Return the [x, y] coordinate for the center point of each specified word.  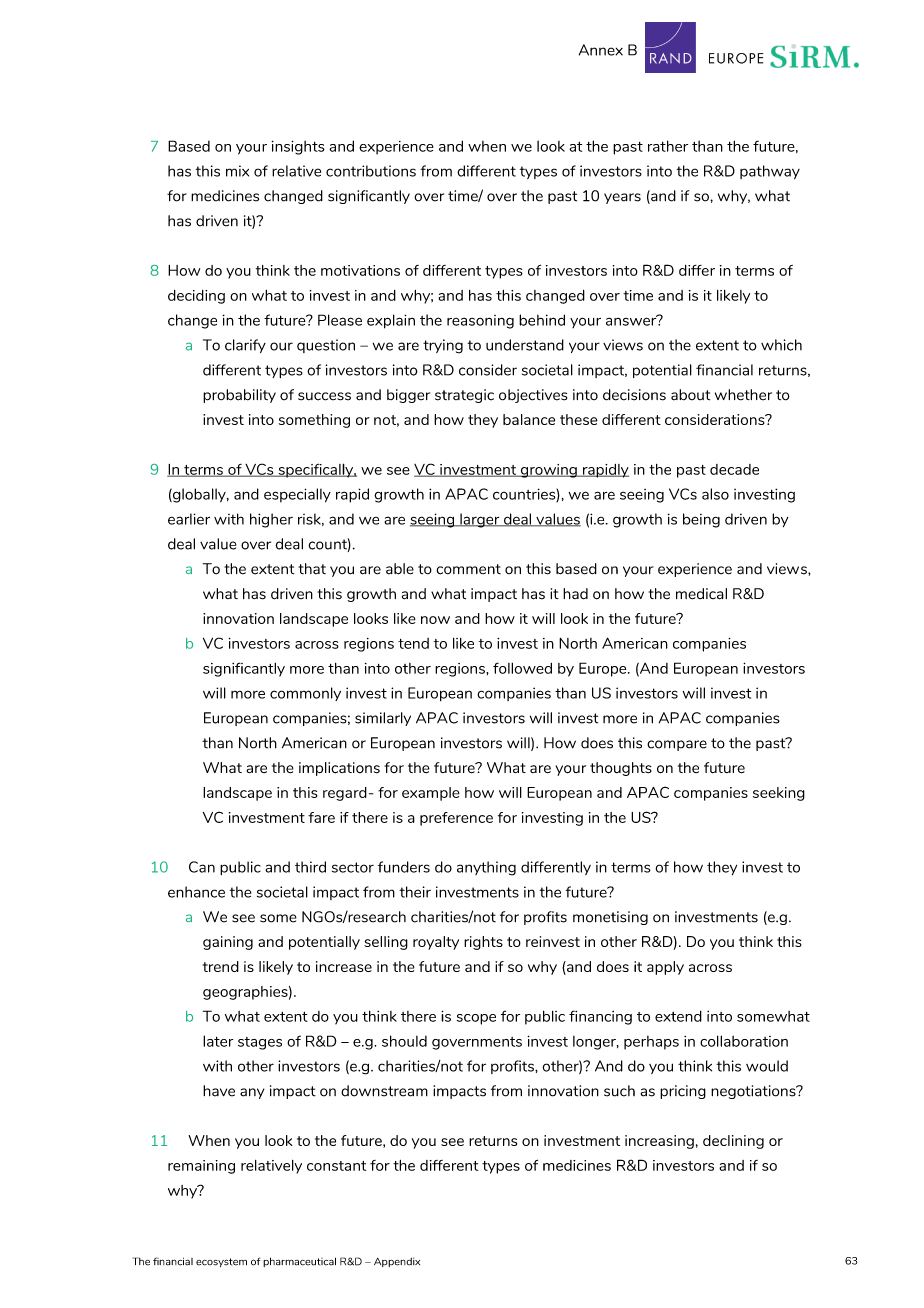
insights [298, 147]
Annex [601, 50]
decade [734, 469]
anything [486, 868]
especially [297, 495]
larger [480, 520]
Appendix [397, 1262]
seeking [779, 794]
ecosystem [221, 1262]
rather [668, 146]
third [310, 867]
